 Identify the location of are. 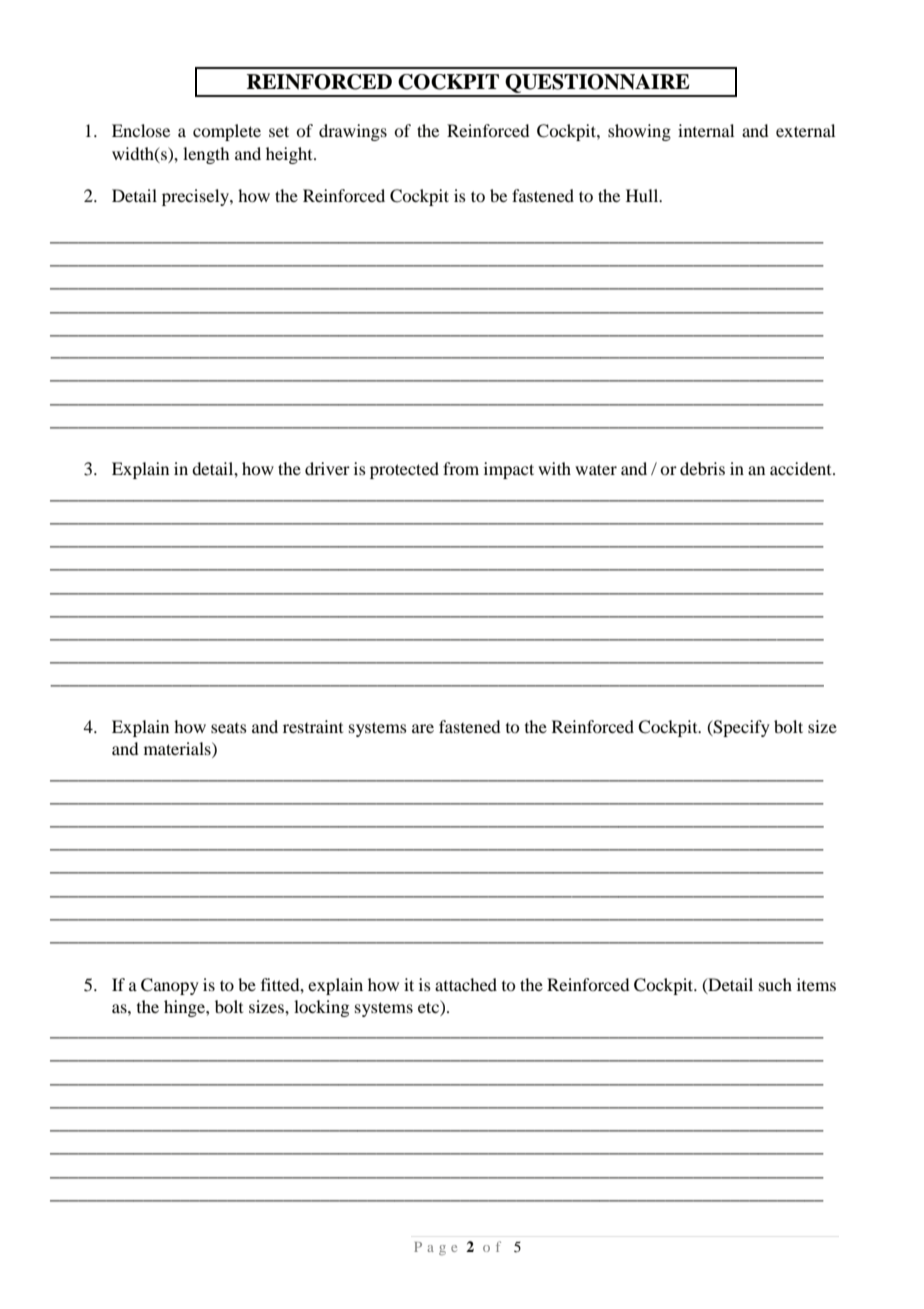
(423, 728).
